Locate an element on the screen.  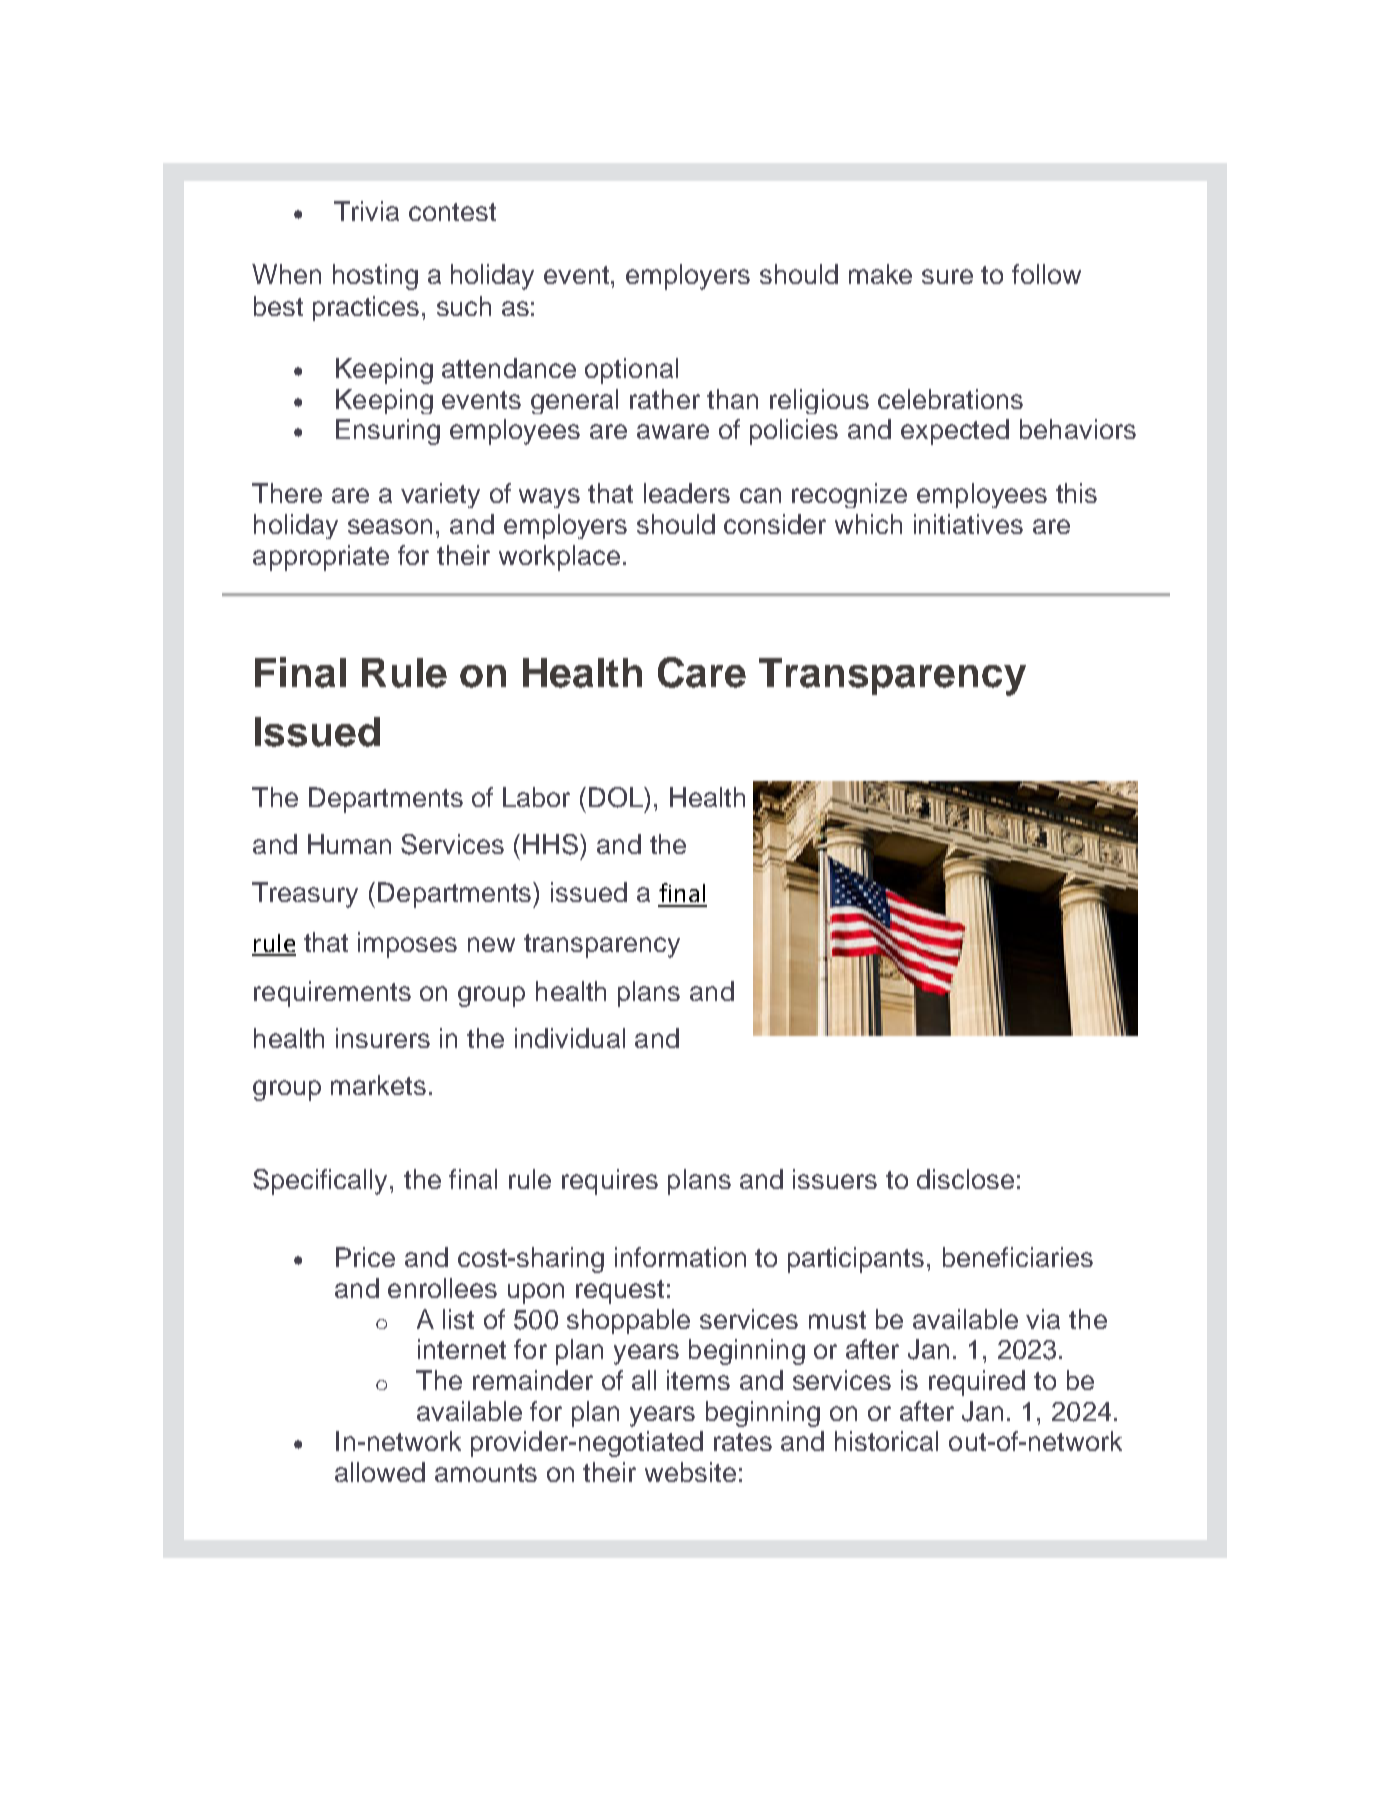
disclose is located at coordinates (965, 1179).
